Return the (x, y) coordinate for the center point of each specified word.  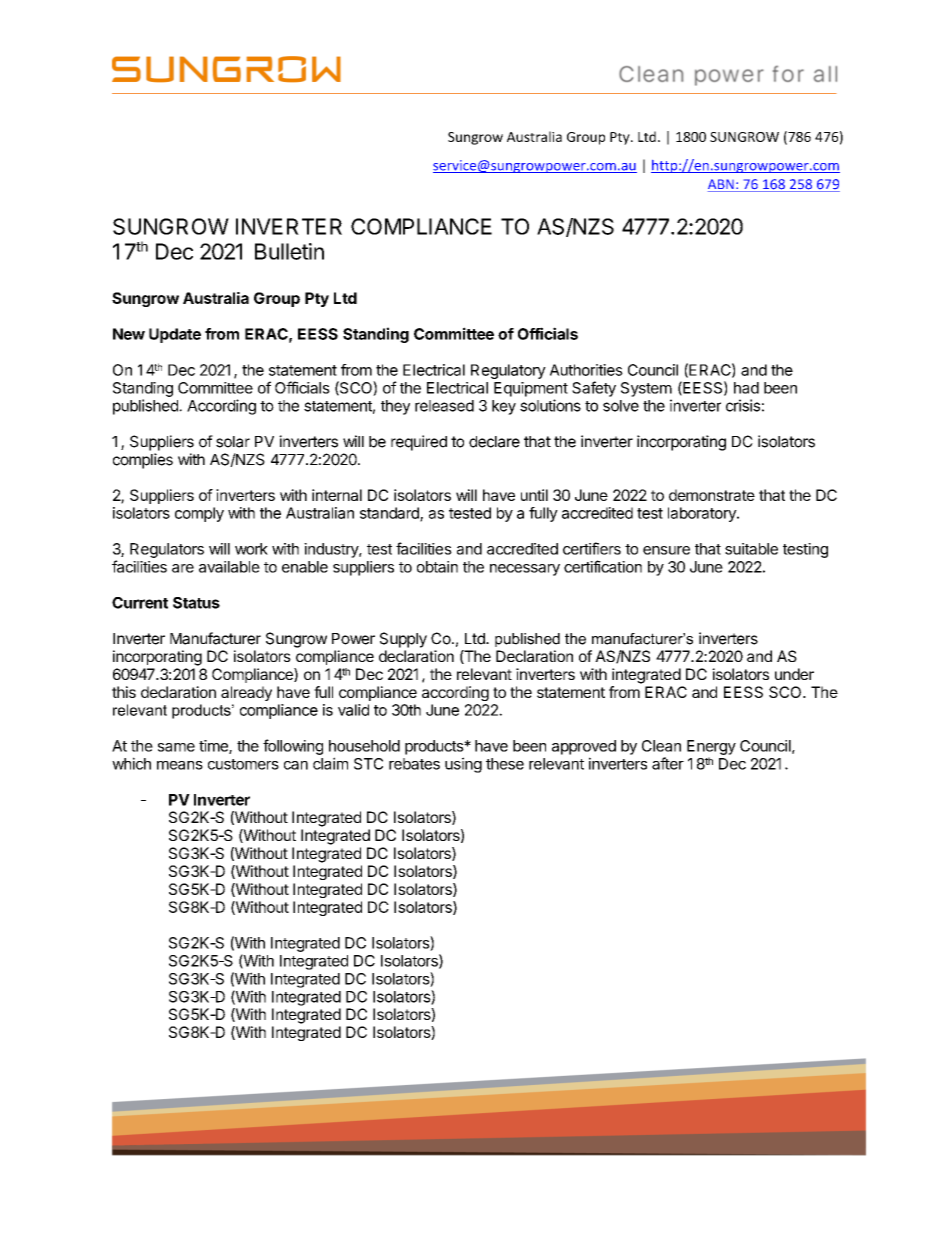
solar (233, 442)
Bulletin (289, 251)
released (444, 406)
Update (175, 335)
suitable (751, 549)
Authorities (586, 370)
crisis (743, 405)
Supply (403, 640)
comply (199, 514)
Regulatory (508, 371)
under (794, 674)
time (214, 747)
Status (196, 603)
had (746, 388)
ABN (722, 185)
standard (390, 514)
